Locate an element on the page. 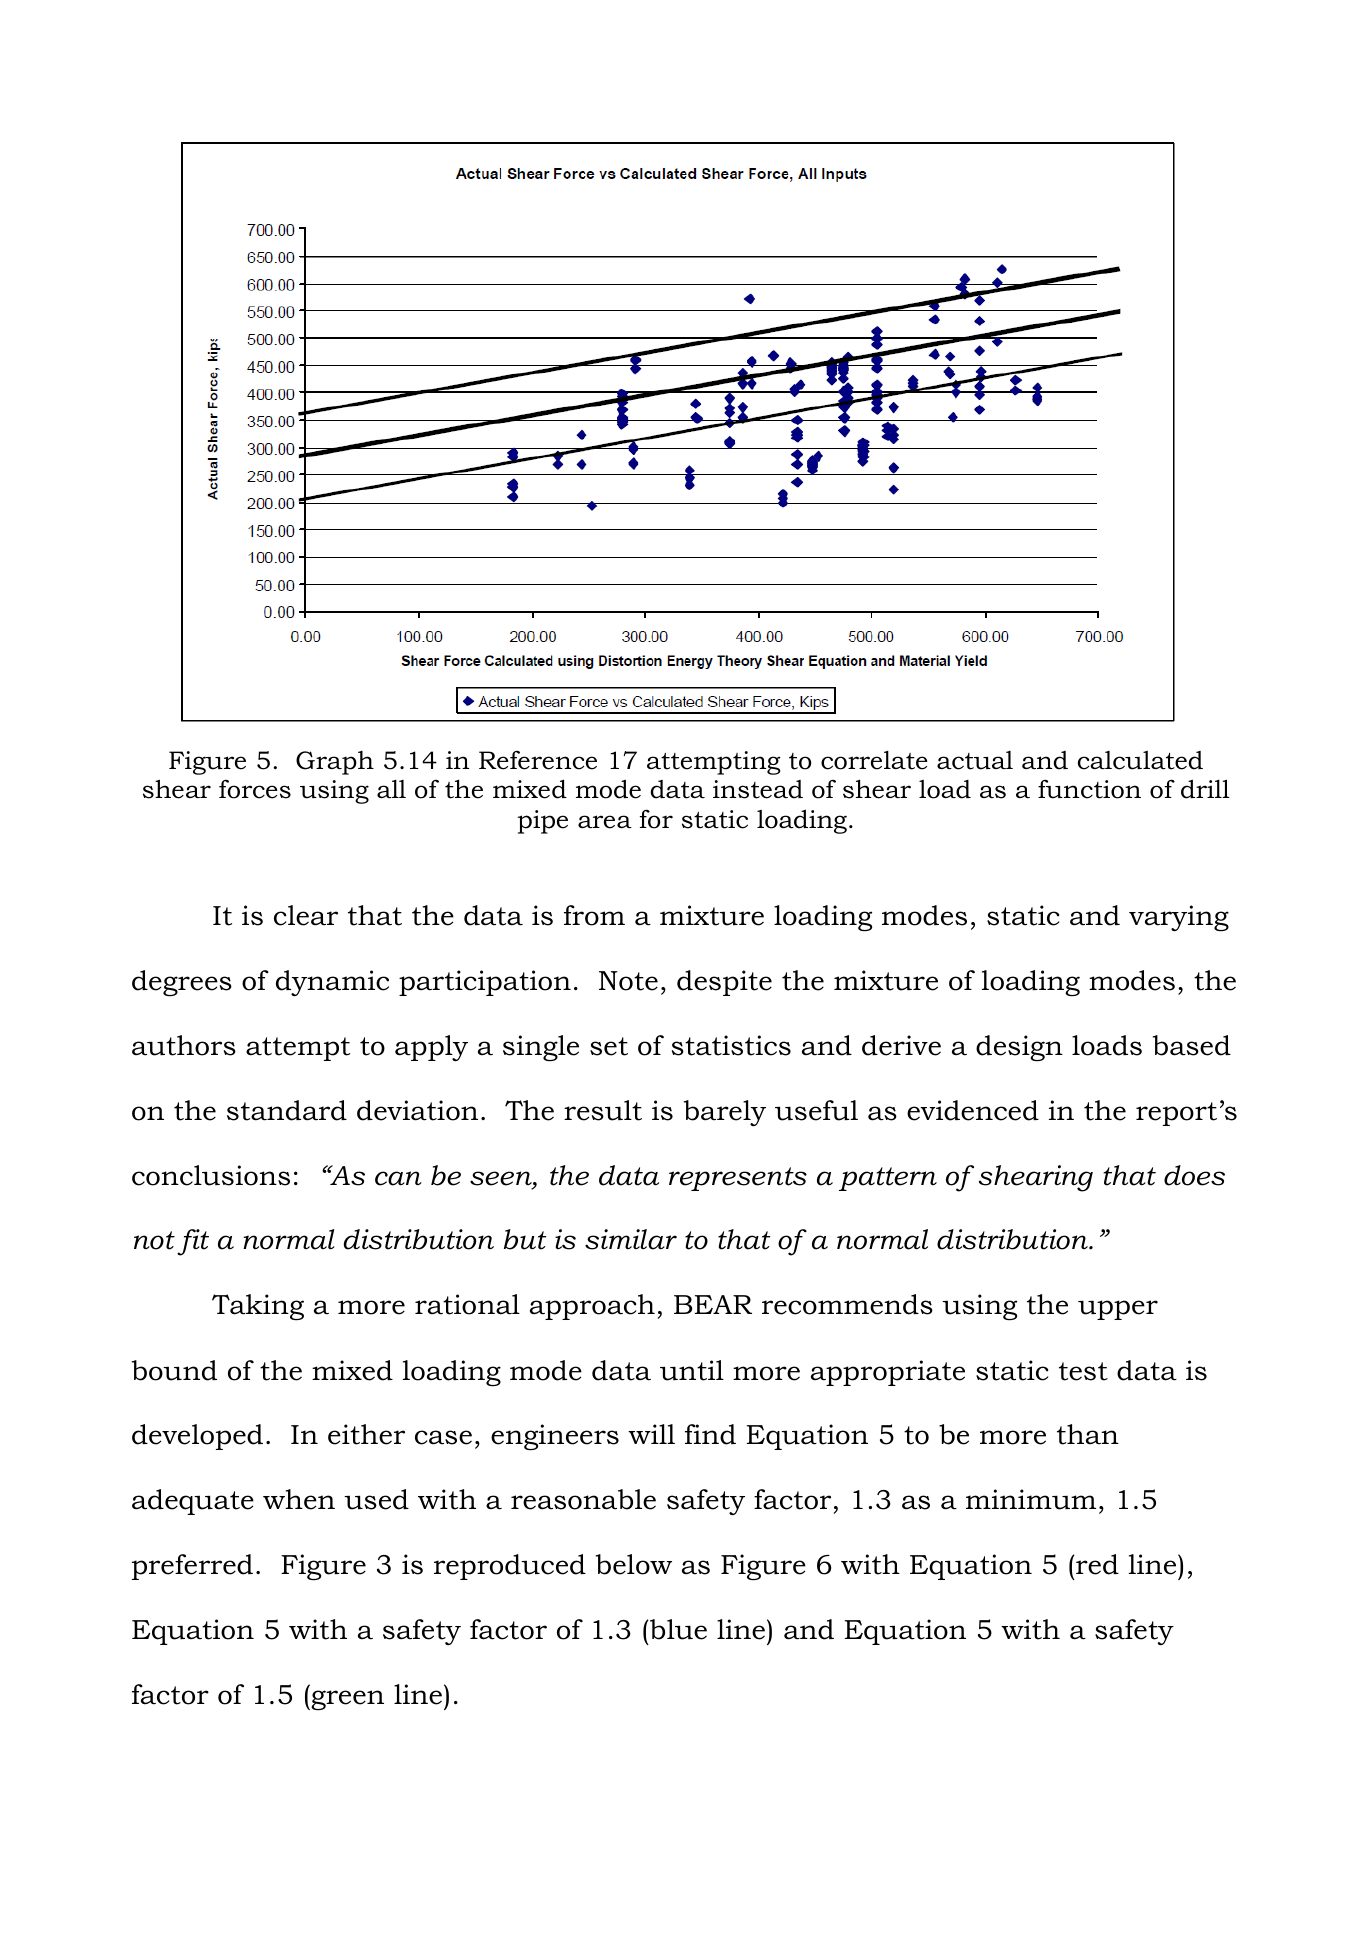 The width and height of the page is (1372, 1940). either is located at coordinates (366, 1434).
